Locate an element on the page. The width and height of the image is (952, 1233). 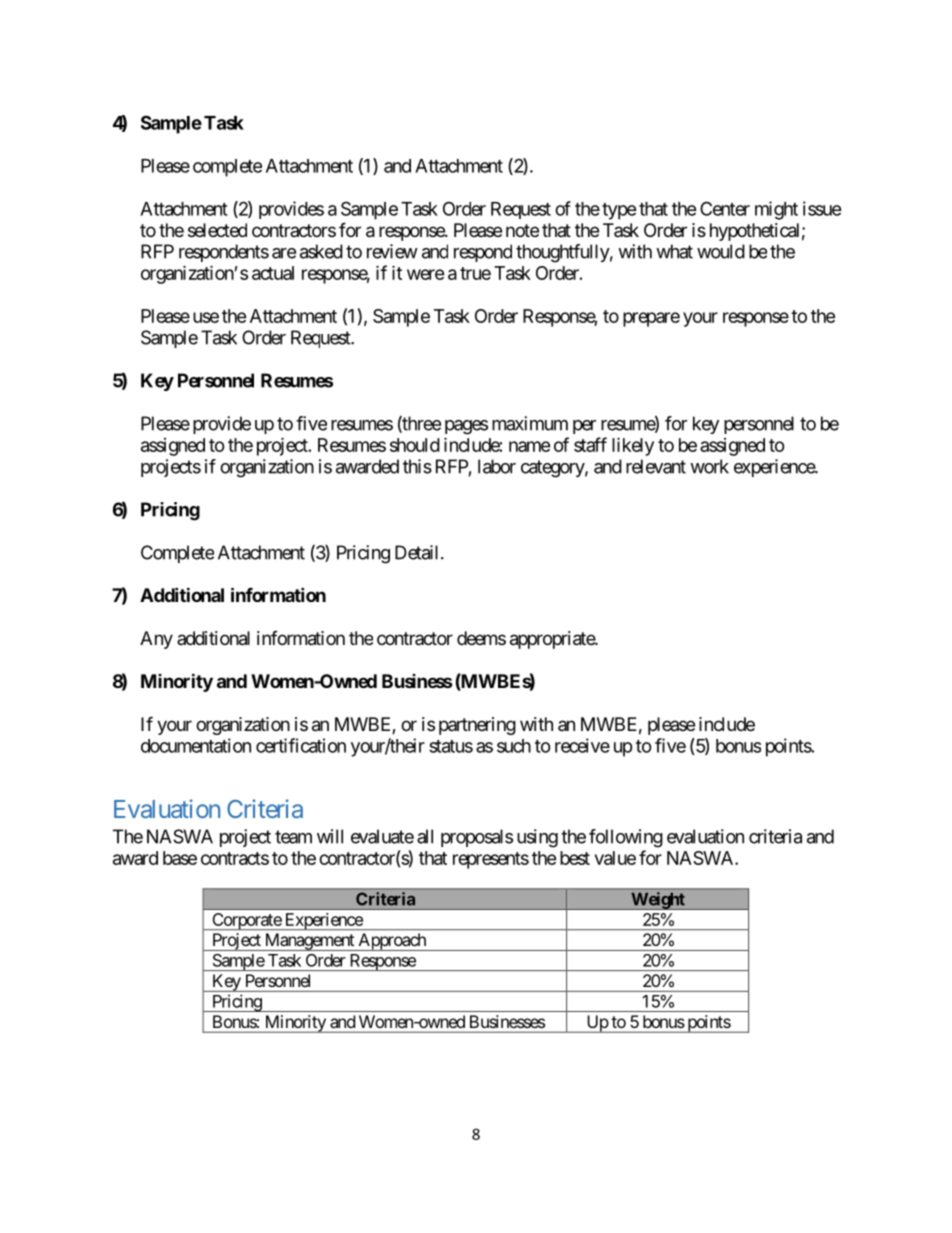
documentation is located at coordinates (196, 745).
